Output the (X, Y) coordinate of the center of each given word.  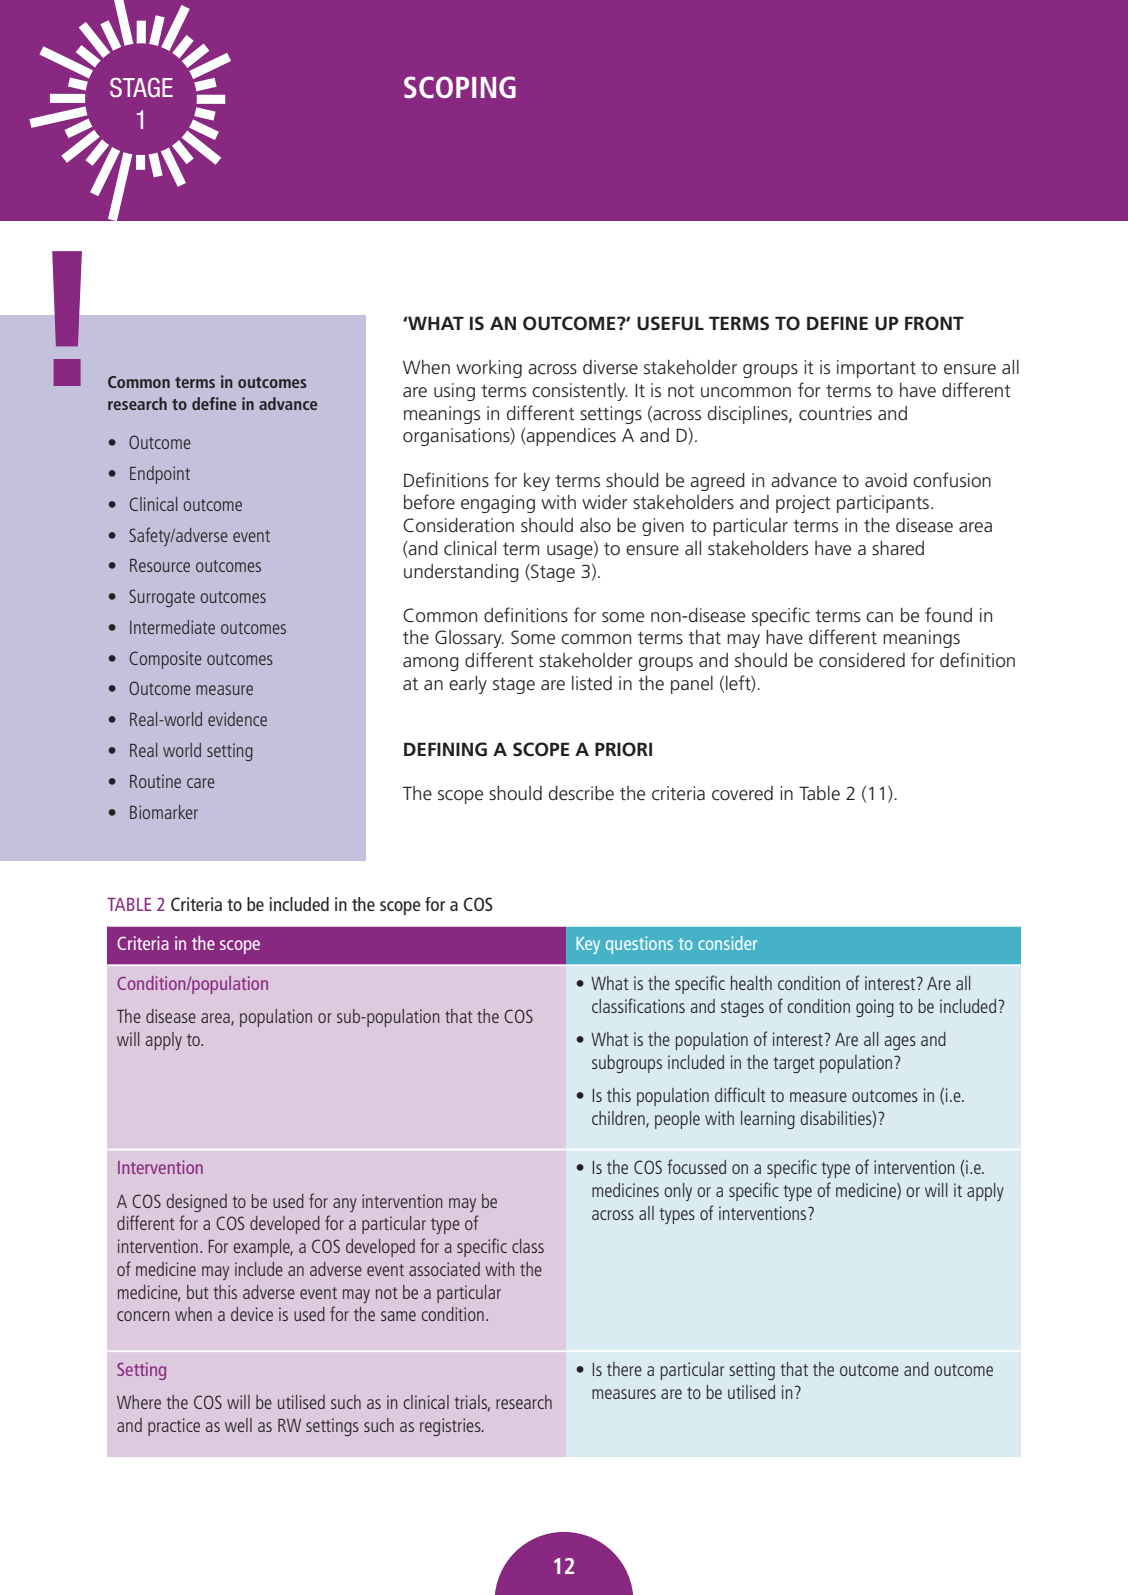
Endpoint (160, 475)
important (876, 369)
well (238, 1425)
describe (581, 793)
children (619, 1119)
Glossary (469, 639)
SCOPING (460, 87)
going (875, 1008)
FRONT (934, 323)
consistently (579, 392)
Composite (165, 660)
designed (196, 1203)
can (879, 617)
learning (768, 1120)
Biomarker (164, 812)
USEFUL (670, 323)
